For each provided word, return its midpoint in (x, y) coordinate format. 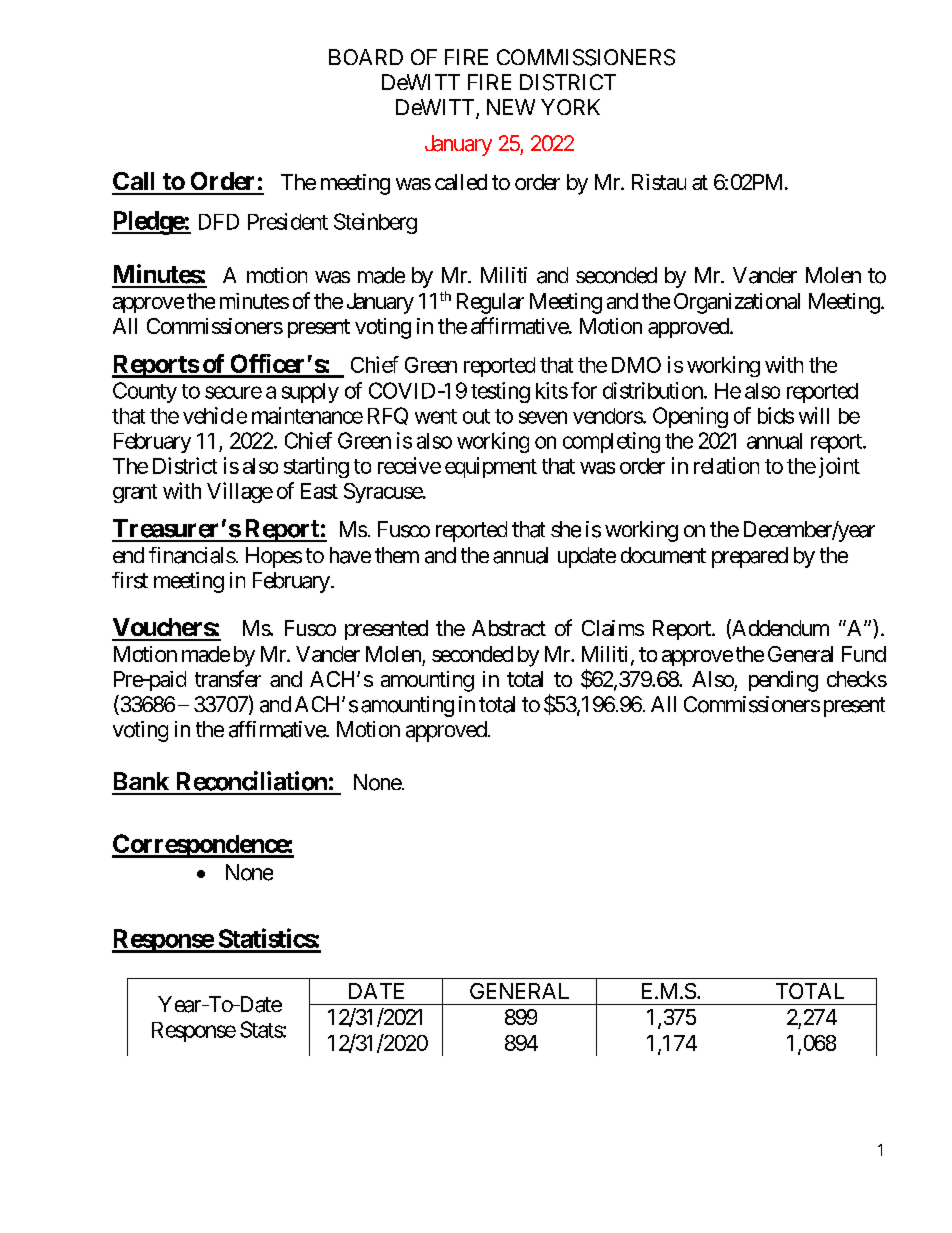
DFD (219, 222)
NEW (511, 107)
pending (783, 681)
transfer (228, 678)
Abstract (509, 628)
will (814, 415)
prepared (750, 557)
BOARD (366, 57)
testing (500, 392)
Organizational (737, 303)
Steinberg (375, 223)
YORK (570, 107)
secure (233, 392)
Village (240, 492)
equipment (491, 467)
